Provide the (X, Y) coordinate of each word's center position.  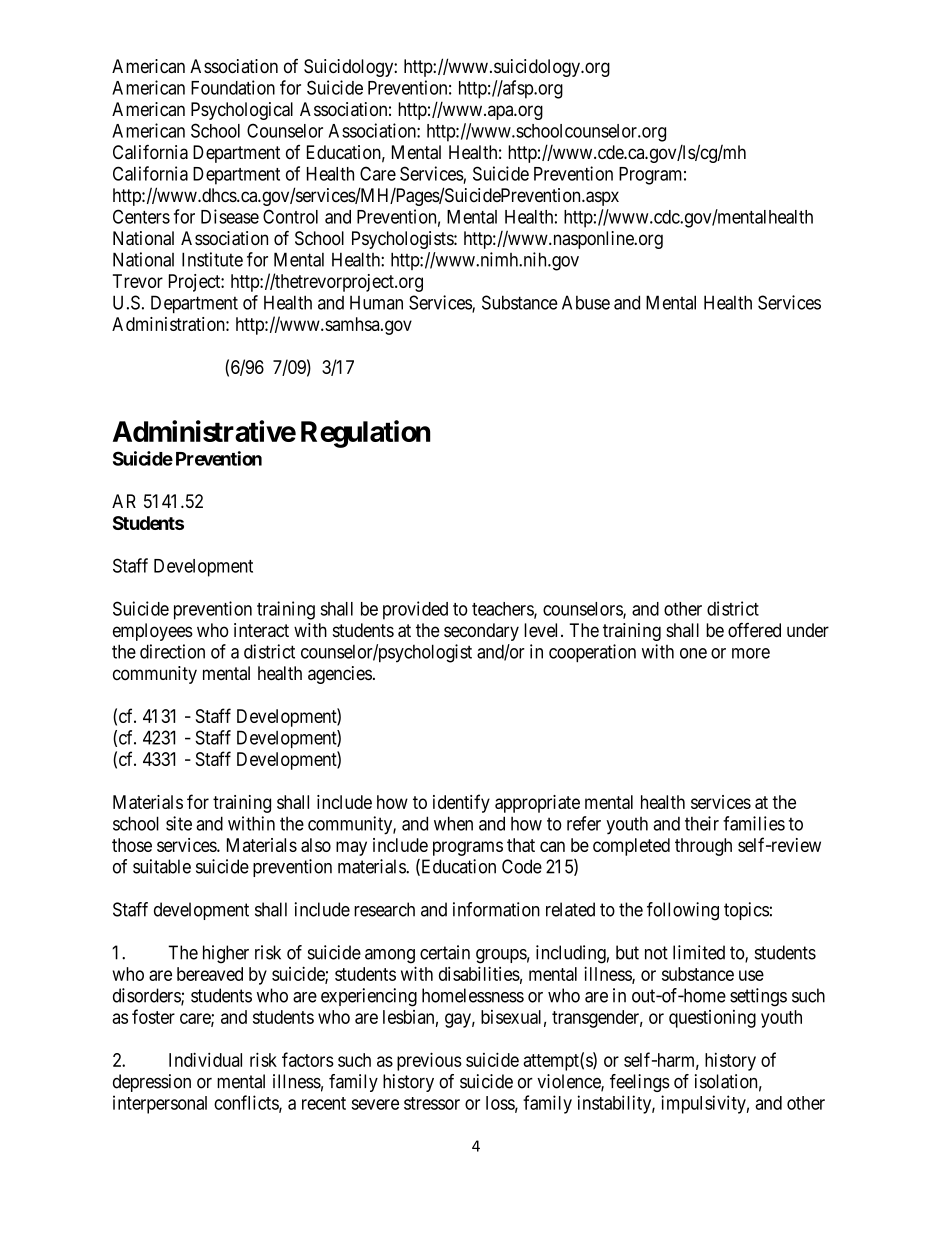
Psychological (242, 111)
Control (290, 216)
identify (461, 803)
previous (429, 1061)
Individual (205, 1059)
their (702, 823)
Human (376, 303)
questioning (712, 1019)
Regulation (365, 434)
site (179, 823)
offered (754, 630)
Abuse (586, 302)
